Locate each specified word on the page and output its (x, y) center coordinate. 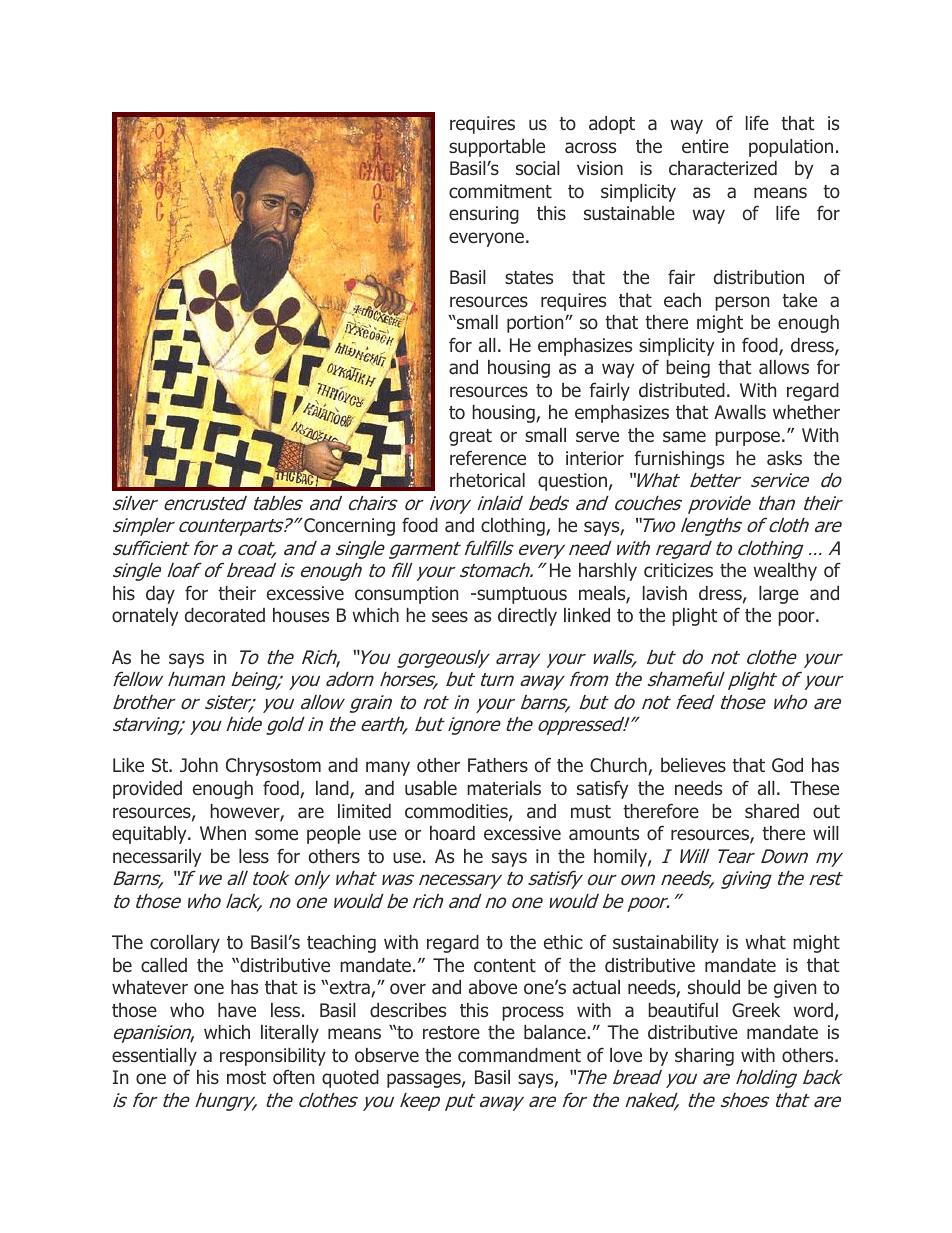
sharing (704, 1057)
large (779, 595)
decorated (225, 615)
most (246, 1078)
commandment (519, 1055)
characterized (723, 168)
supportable (497, 148)
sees (450, 616)
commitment (500, 191)
